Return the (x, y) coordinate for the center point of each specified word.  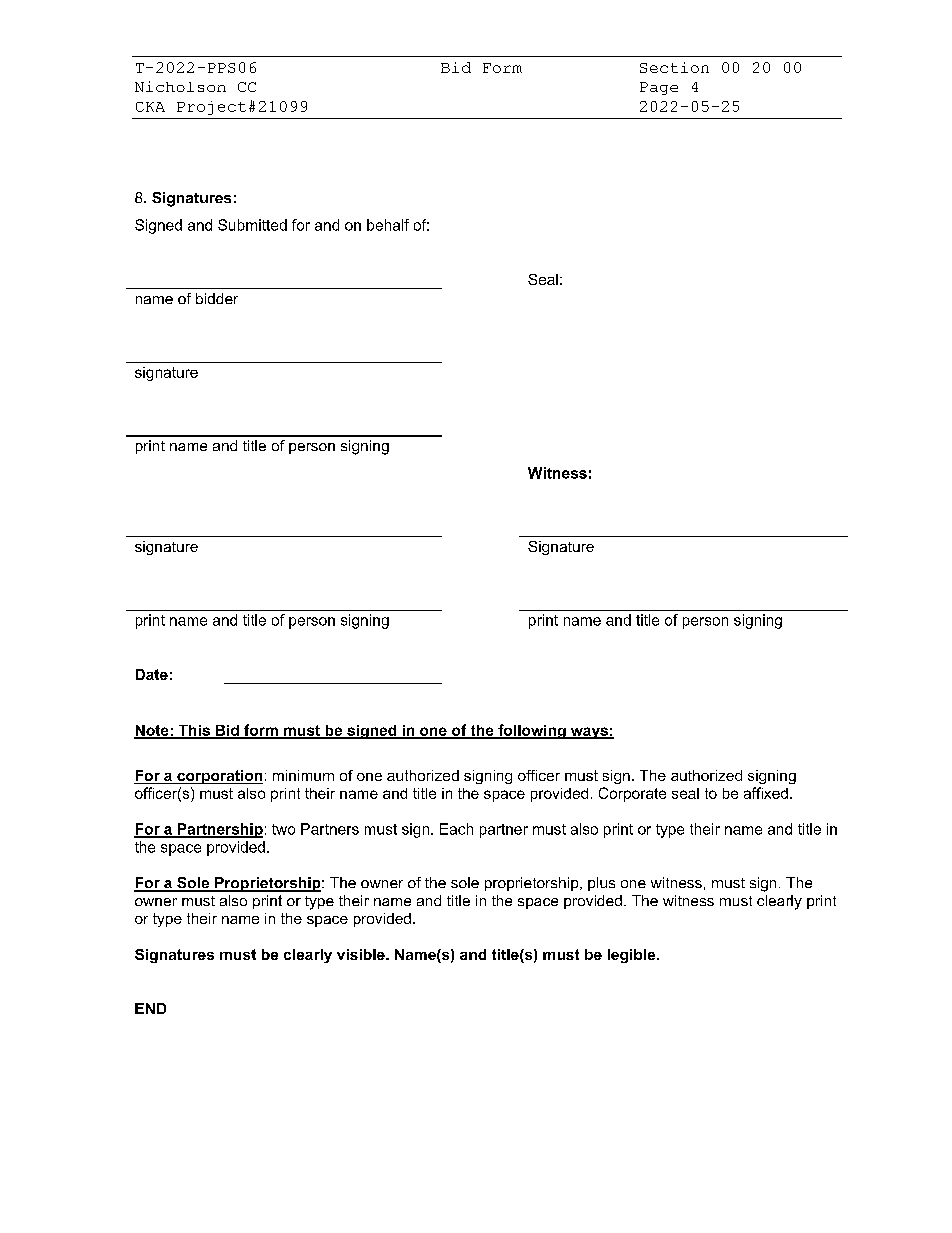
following (532, 731)
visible (362, 954)
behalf (388, 225)
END (150, 1008)
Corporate (632, 794)
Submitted (252, 225)
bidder (217, 298)
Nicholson (180, 86)
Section (674, 67)
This (194, 731)
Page (659, 88)
